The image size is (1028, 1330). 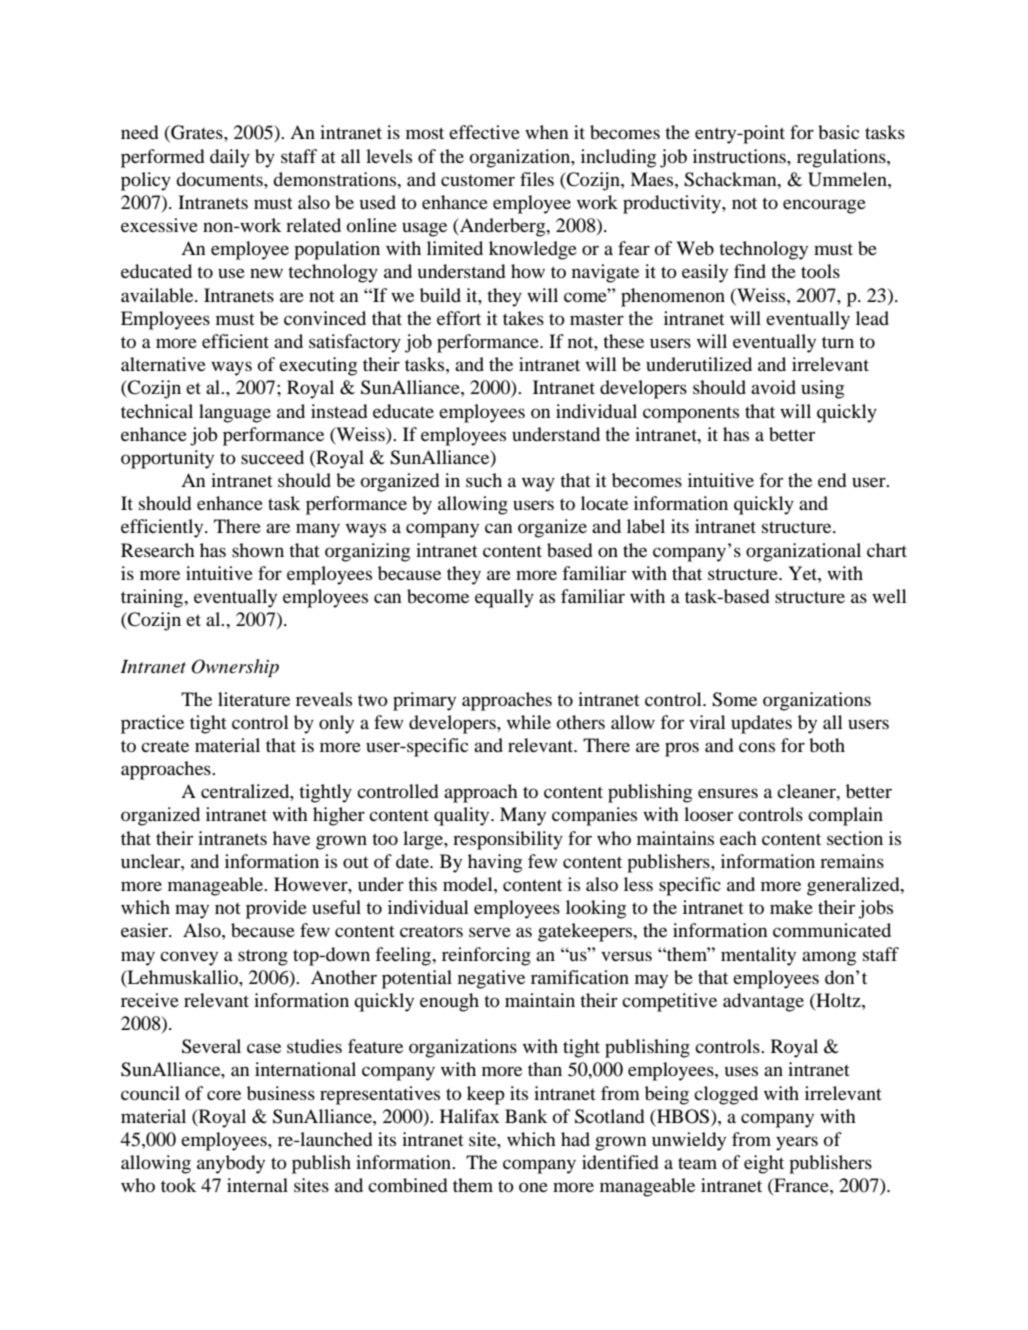 What do you see at coordinates (526, 1116) in the page?
I see `Bank` at bounding box center [526, 1116].
